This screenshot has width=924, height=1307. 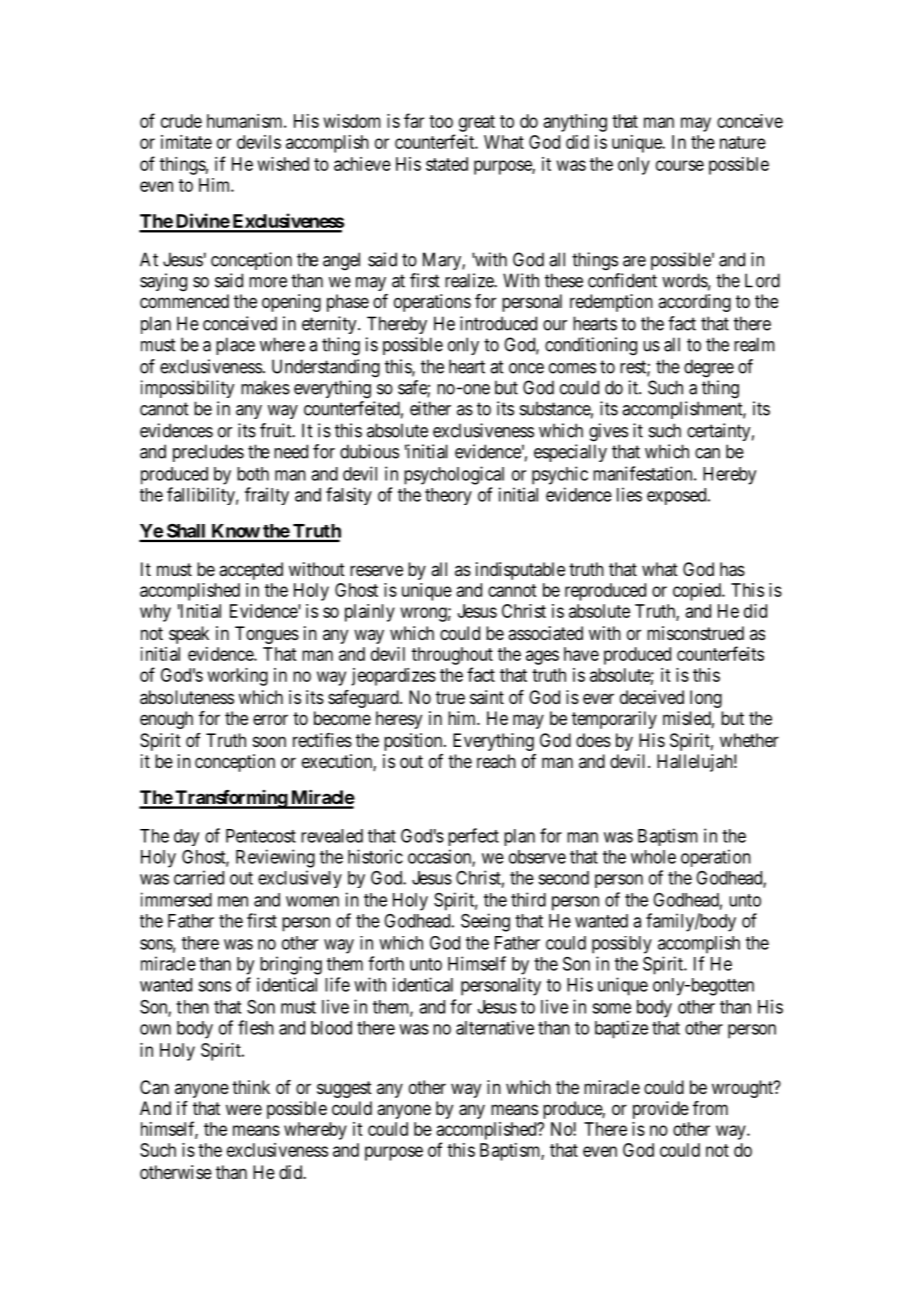 What do you see at coordinates (251, 1087) in the screenshot?
I see `think` at bounding box center [251, 1087].
